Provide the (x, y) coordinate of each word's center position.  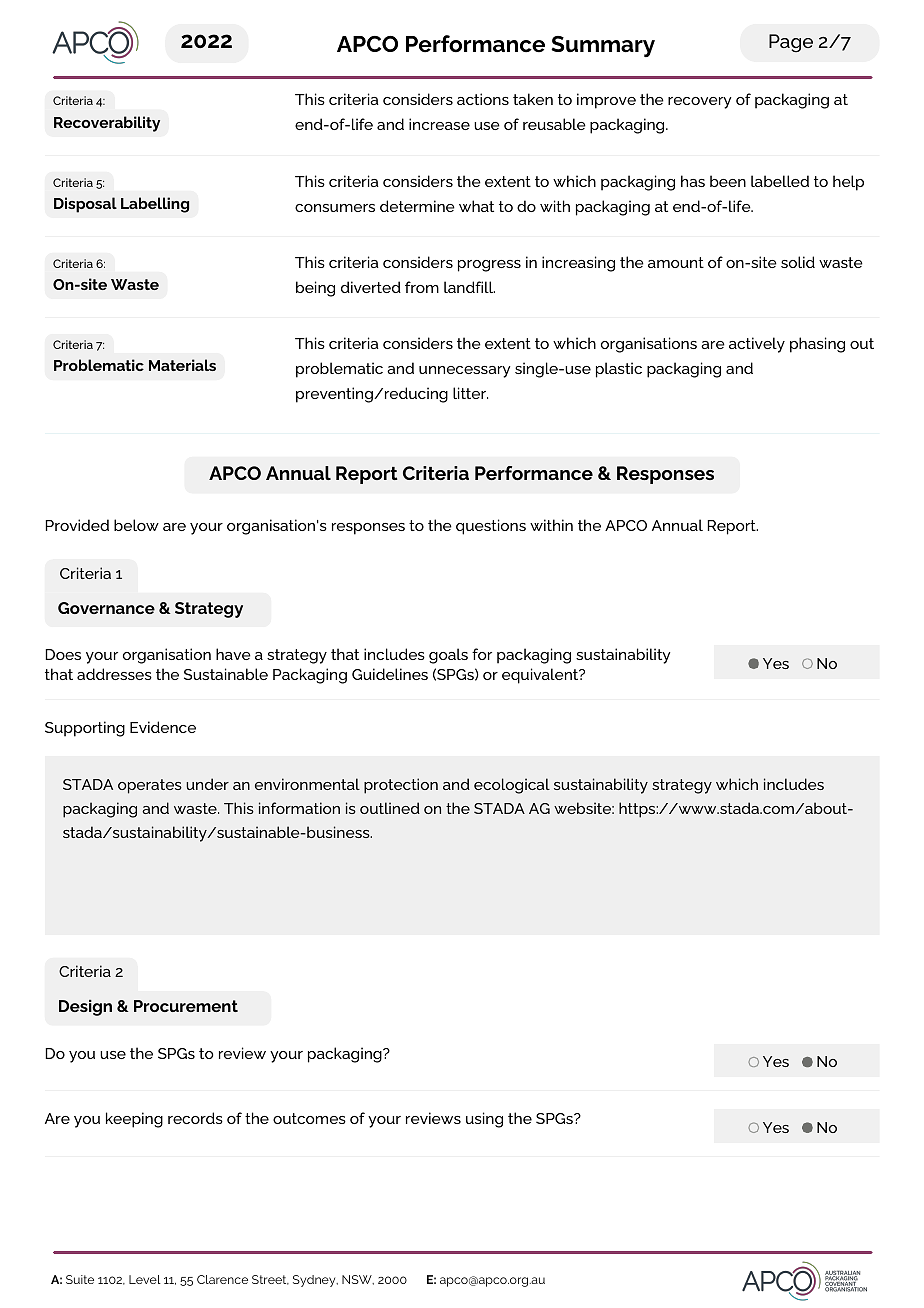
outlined (390, 808)
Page (791, 43)
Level (145, 1279)
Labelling (155, 205)
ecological (512, 786)
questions (491, 527)
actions (483, 99)
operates (150, 786)
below (136, 525)
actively (757, 345)
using (484, 1120)
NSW (358, 1280)
